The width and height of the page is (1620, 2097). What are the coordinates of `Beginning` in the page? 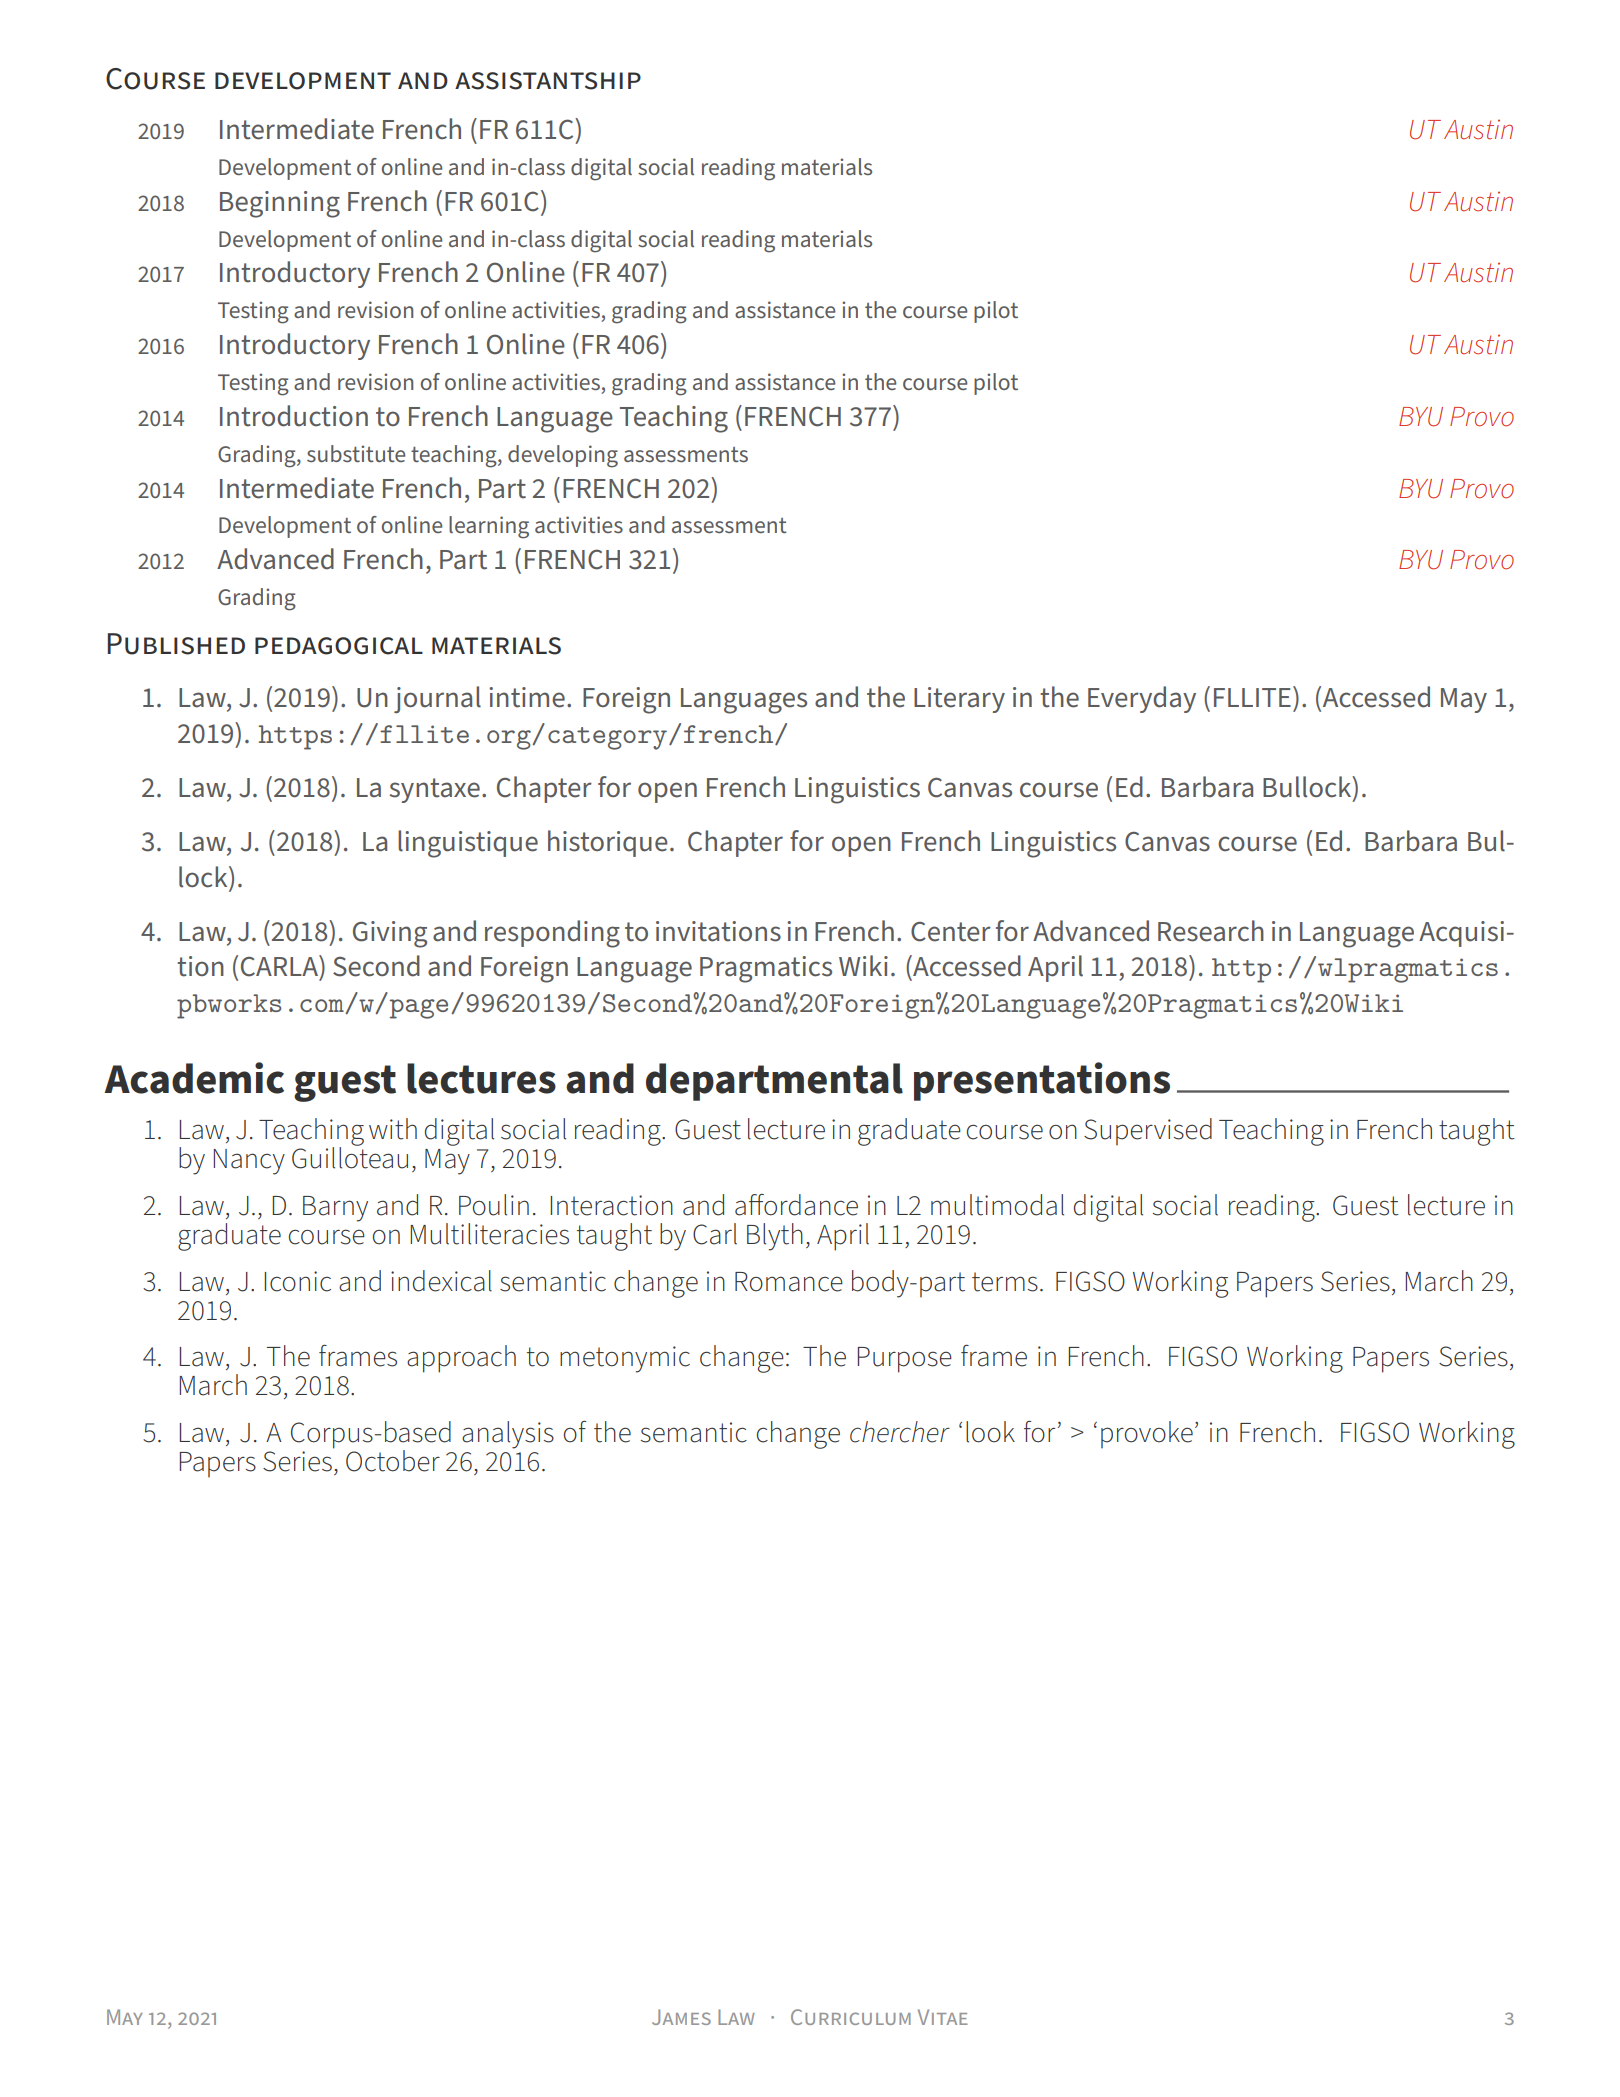 It's located at (280, 204).
